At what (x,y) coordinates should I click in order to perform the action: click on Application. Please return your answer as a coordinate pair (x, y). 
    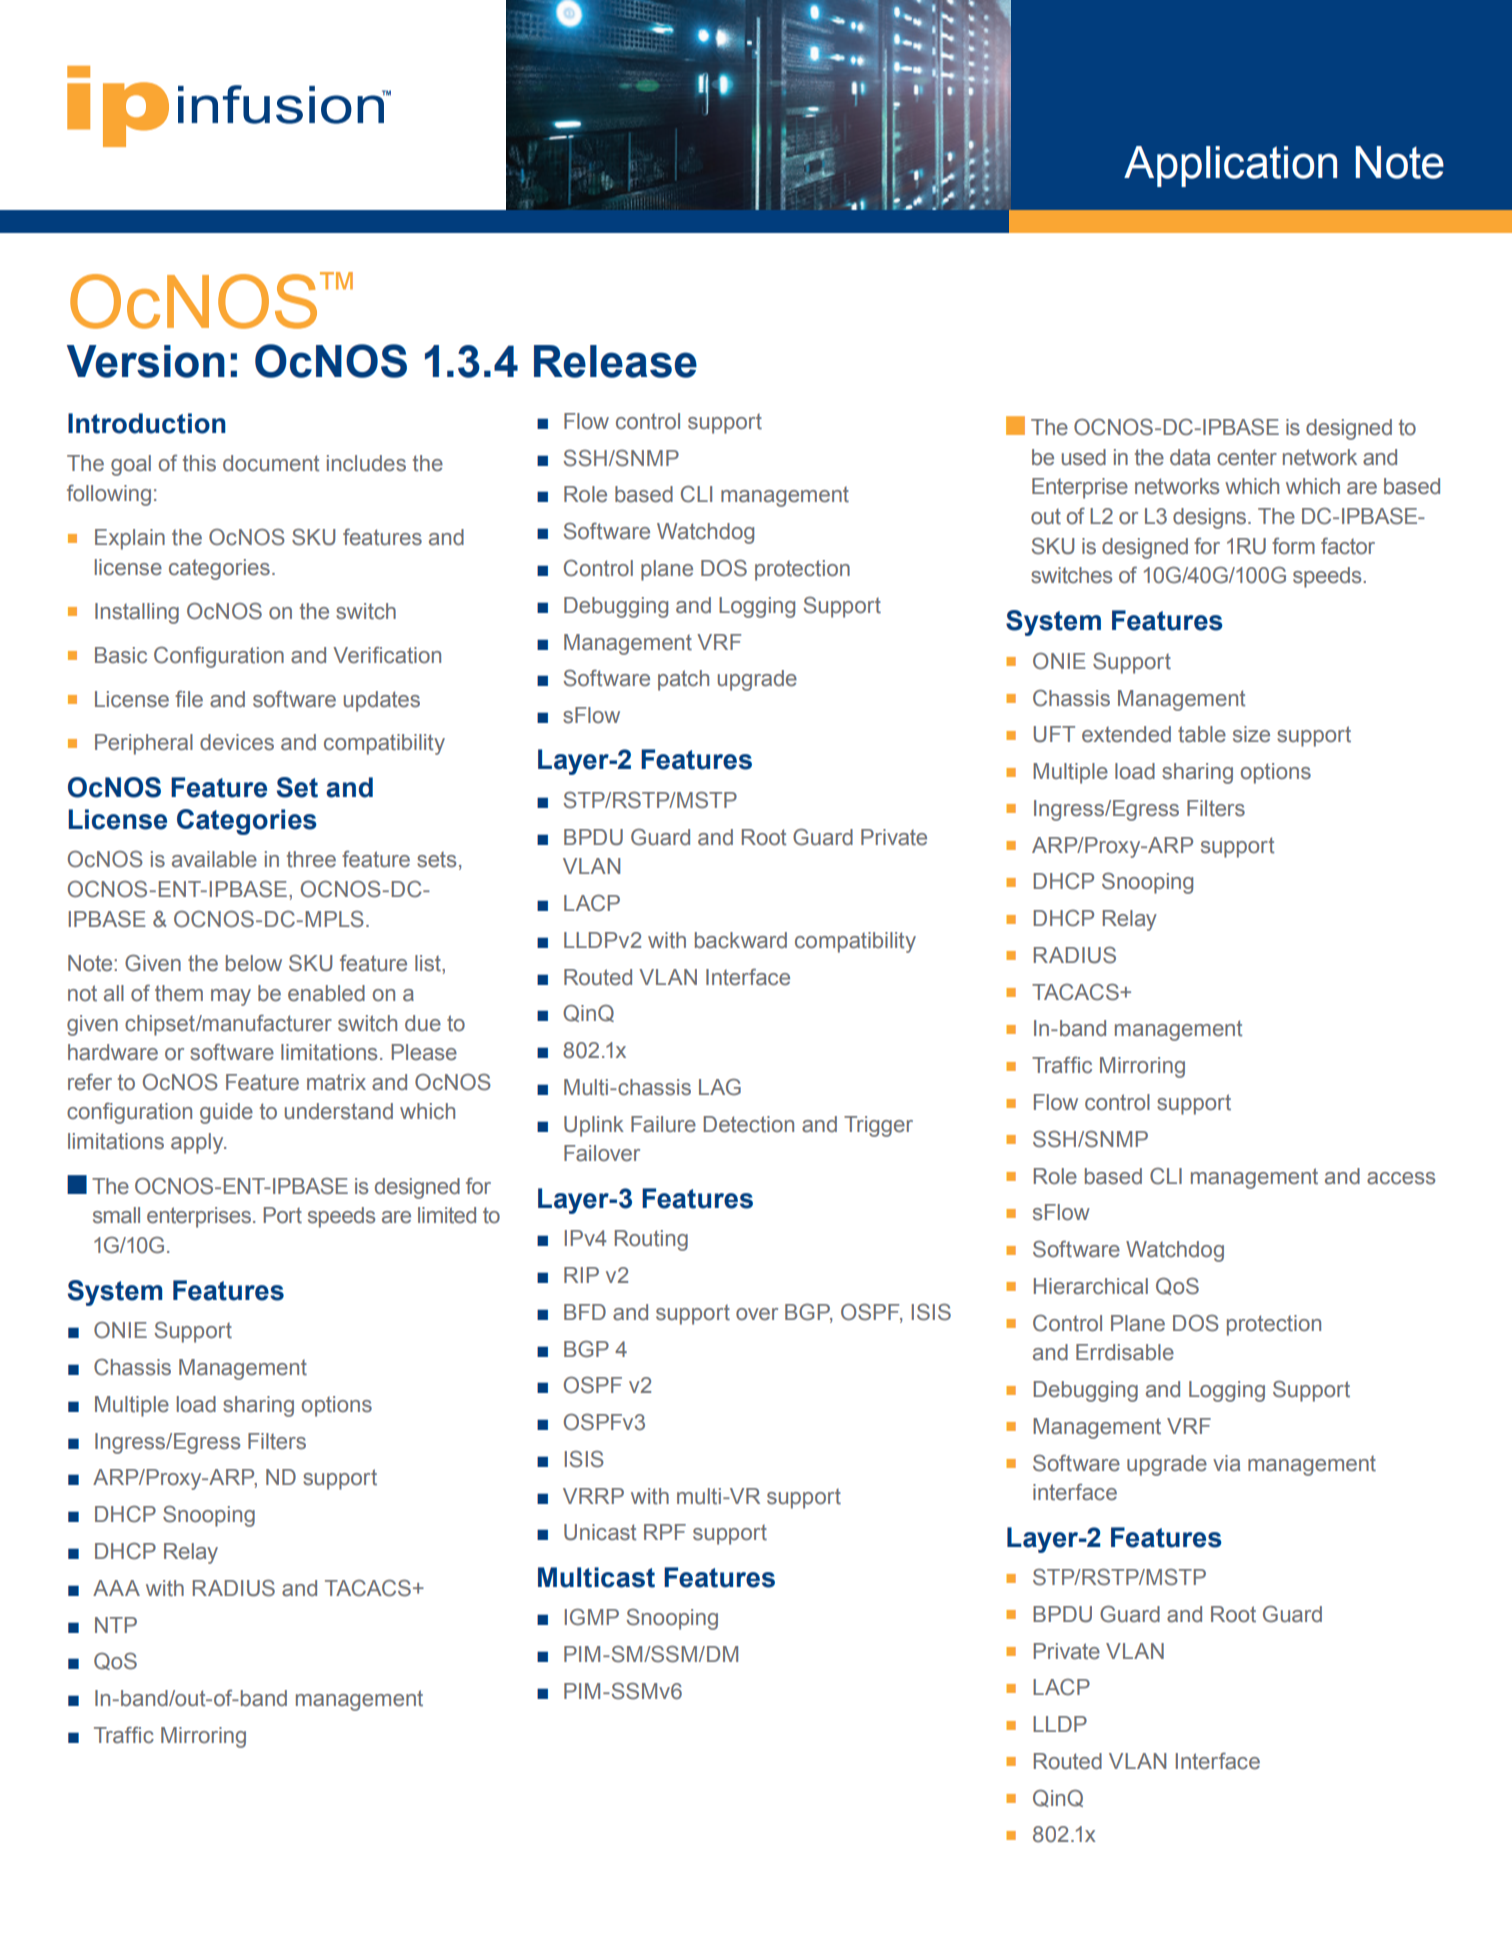
    Looking at the image, I should click on (1230, 166).
